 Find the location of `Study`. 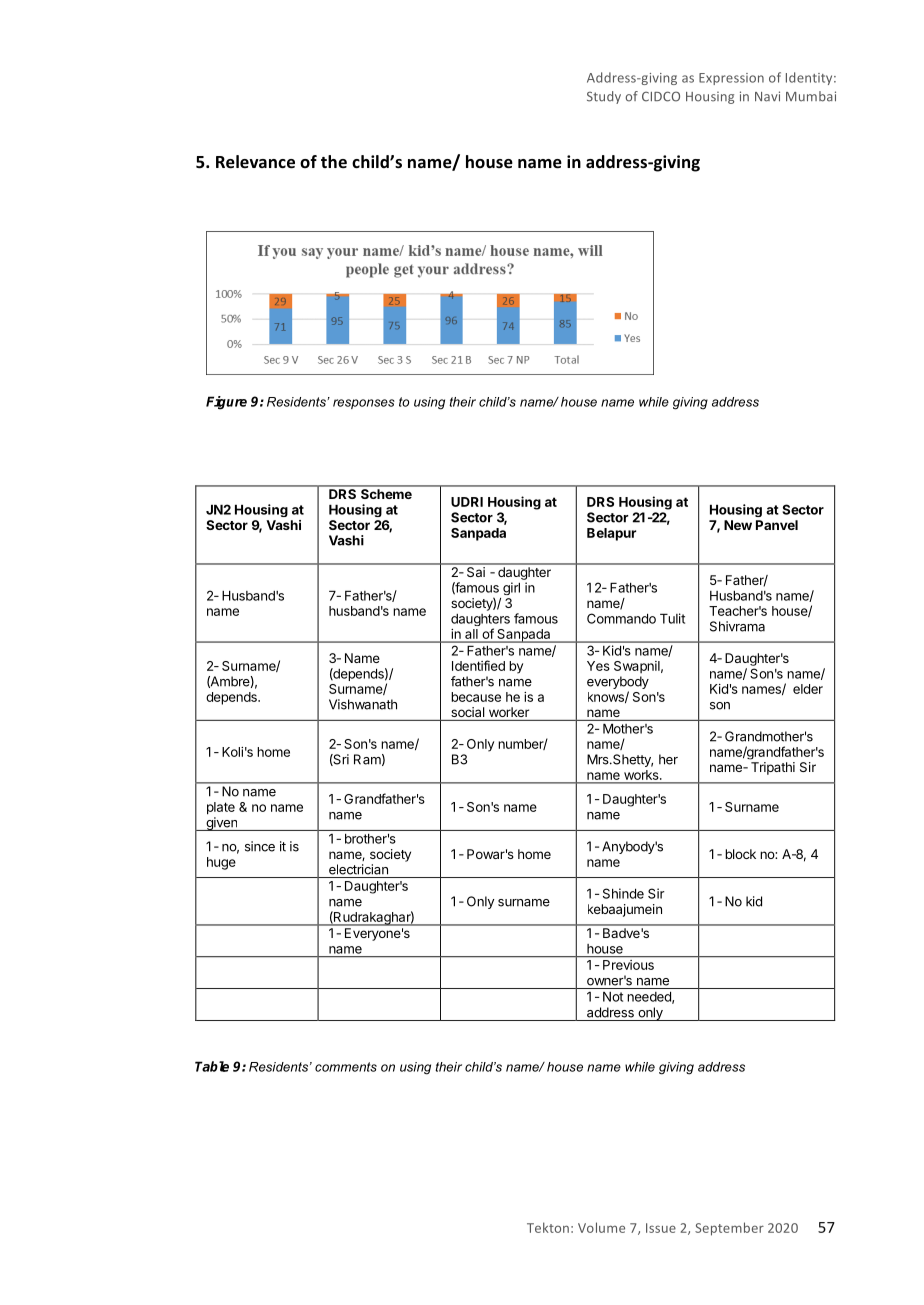

Study is located at coordinates (604, 97).
